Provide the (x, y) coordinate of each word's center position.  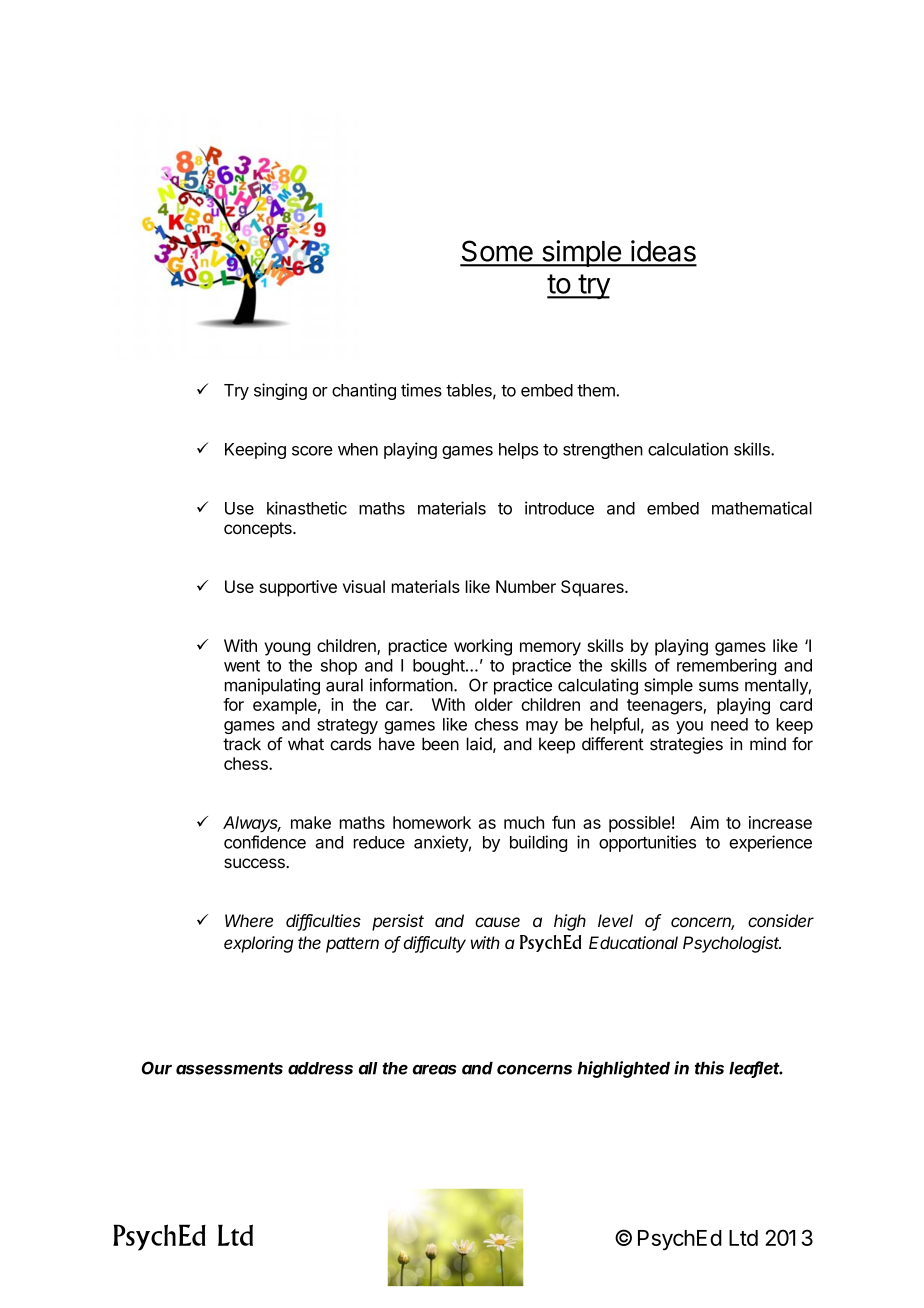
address (320, 1068)
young (287, 649)
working (483, 647)
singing (280, 391)
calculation (688, 449)
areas (434, 1070)
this (709, 1068)
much (524, 822)
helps (519, 451)
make (311, 822)
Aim (704, 822)
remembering (726, 666)
